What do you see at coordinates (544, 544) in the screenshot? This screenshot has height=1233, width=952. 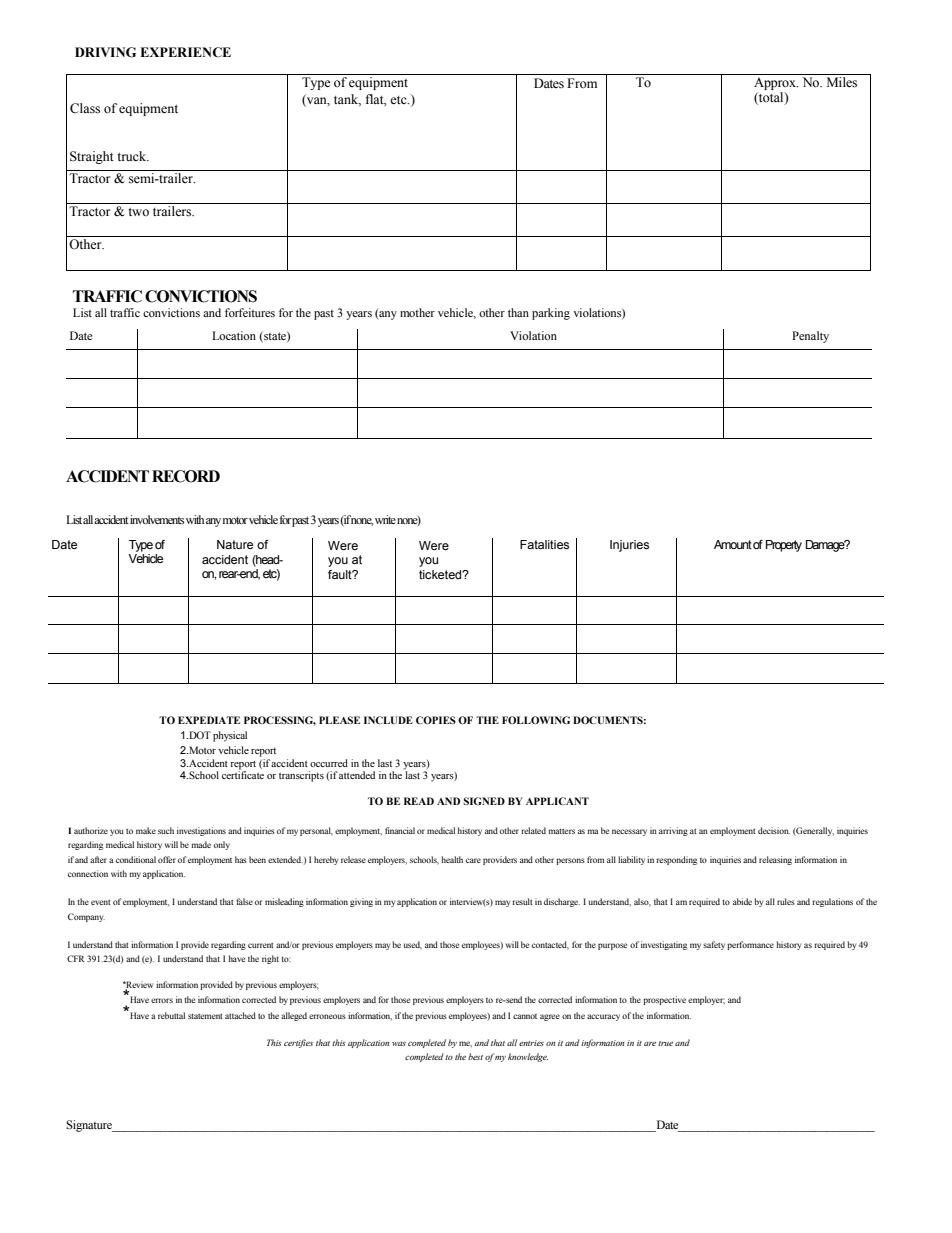 I see `Fatalities` at bounding box center [544, 544].
